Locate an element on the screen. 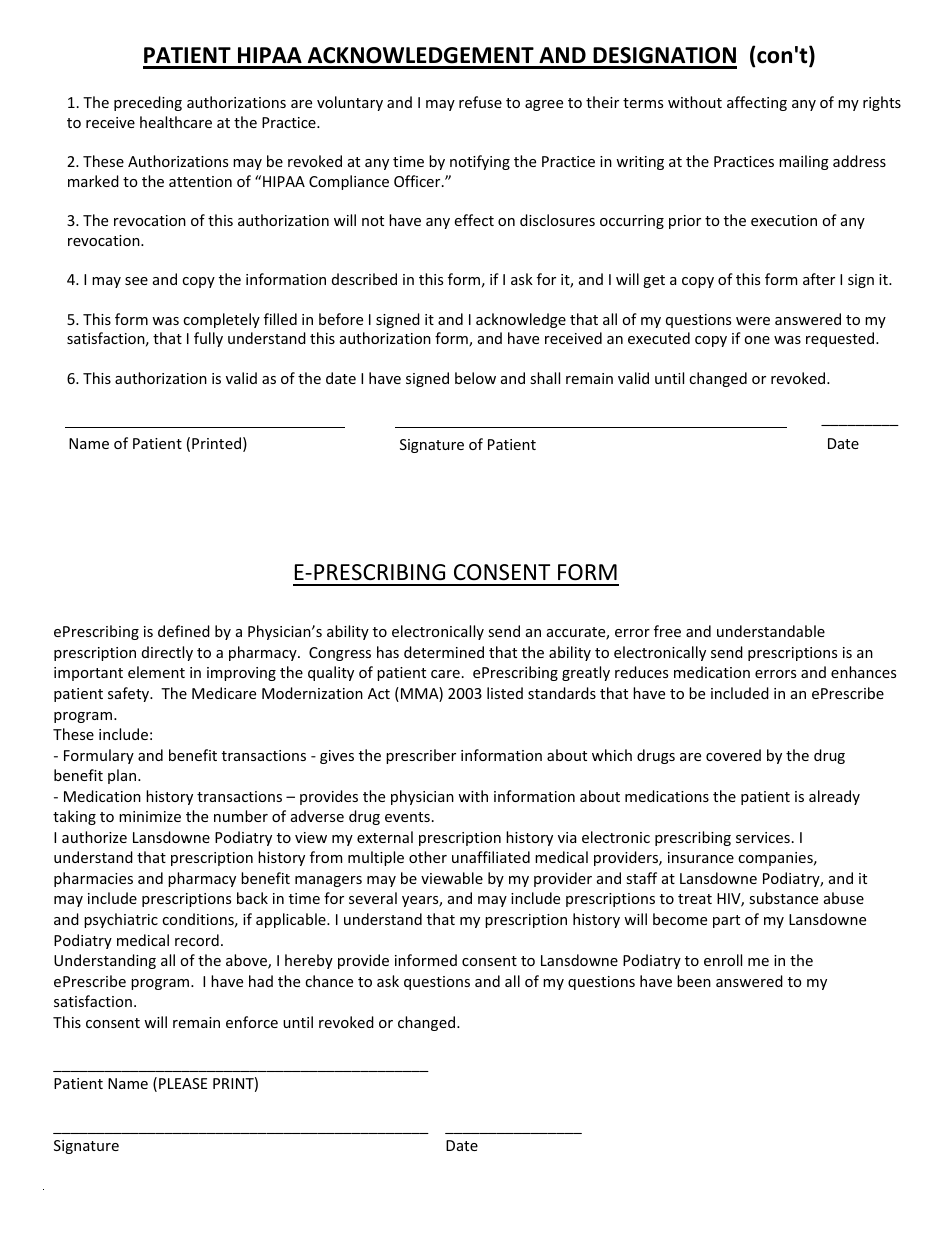 The height and width of the screenshot is (1233, 952). affecting is located at coordinates (757, 103).
